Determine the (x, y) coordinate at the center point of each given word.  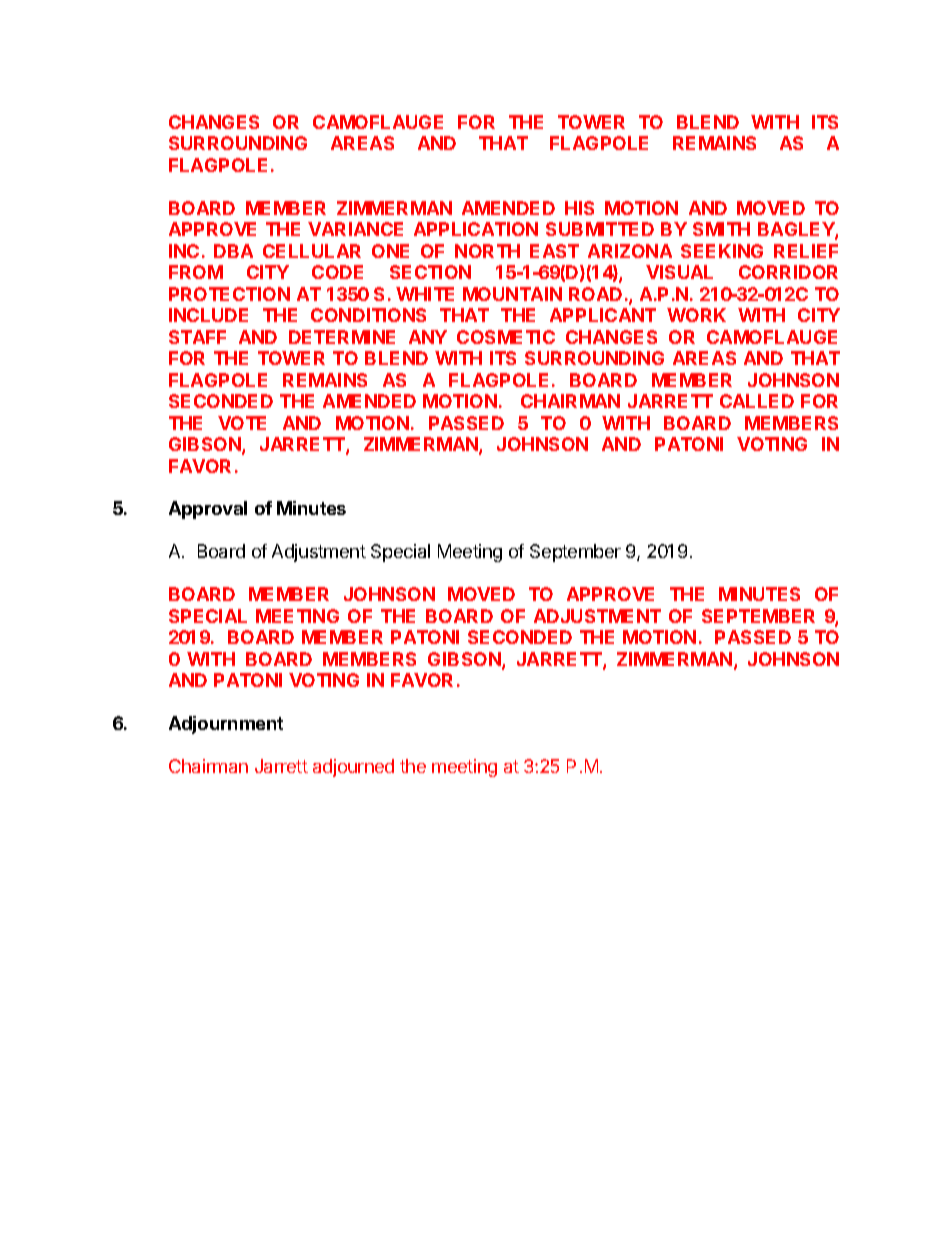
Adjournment (226, 725)
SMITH (721, 229)
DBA (233, 251)
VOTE (242, 423)
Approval (208, 510)
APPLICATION (476, 229)
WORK (696, 315)
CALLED (757, 401)
